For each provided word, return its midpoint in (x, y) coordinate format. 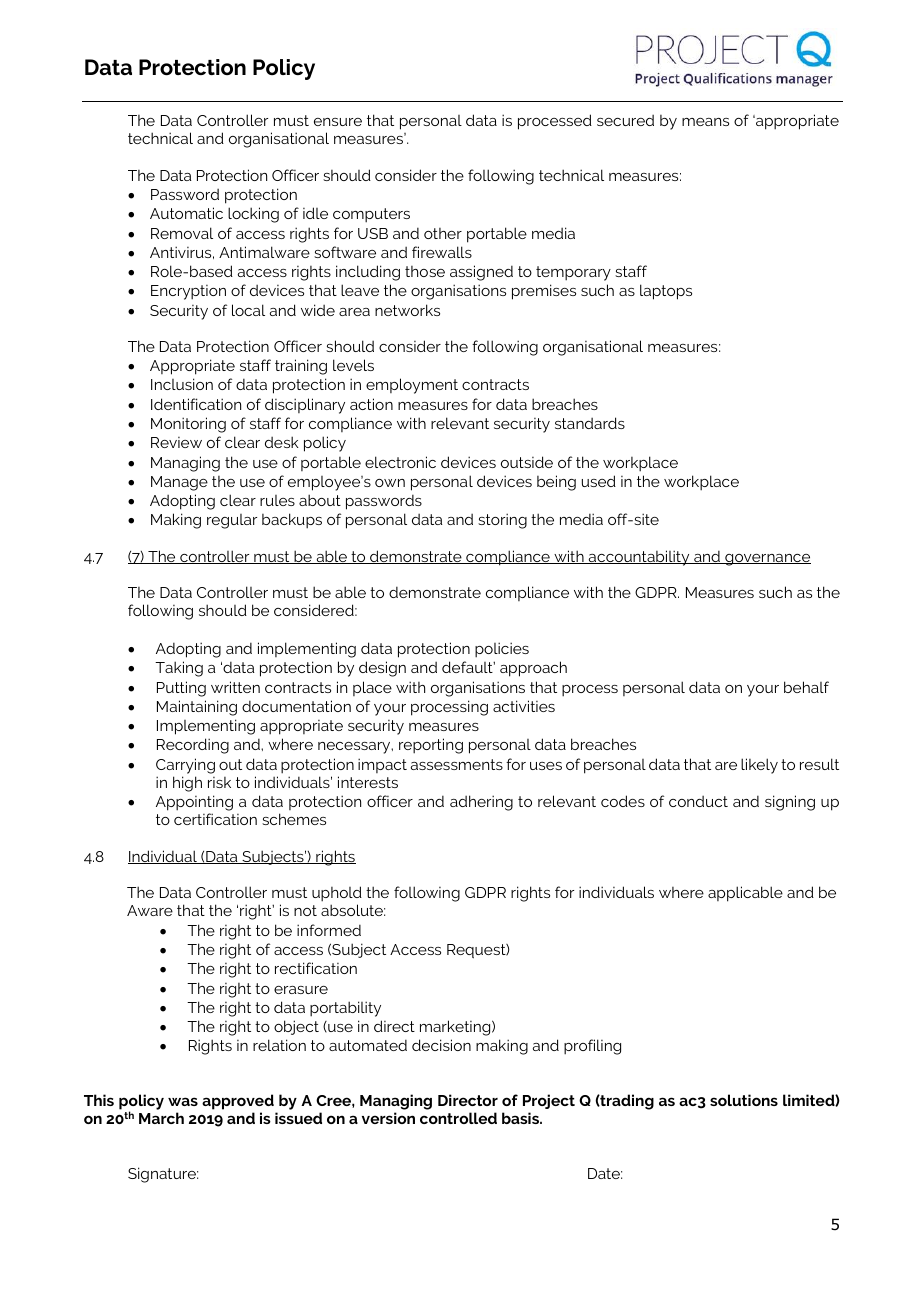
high (187, 784)
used (599, 481)
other (443, 233)
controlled (458, 1118)
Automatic (186, 213)
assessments (457, 764)
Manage (179, 483)
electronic (400, 462)
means (705, 122)
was (183, 1101)
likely (759, 766)
